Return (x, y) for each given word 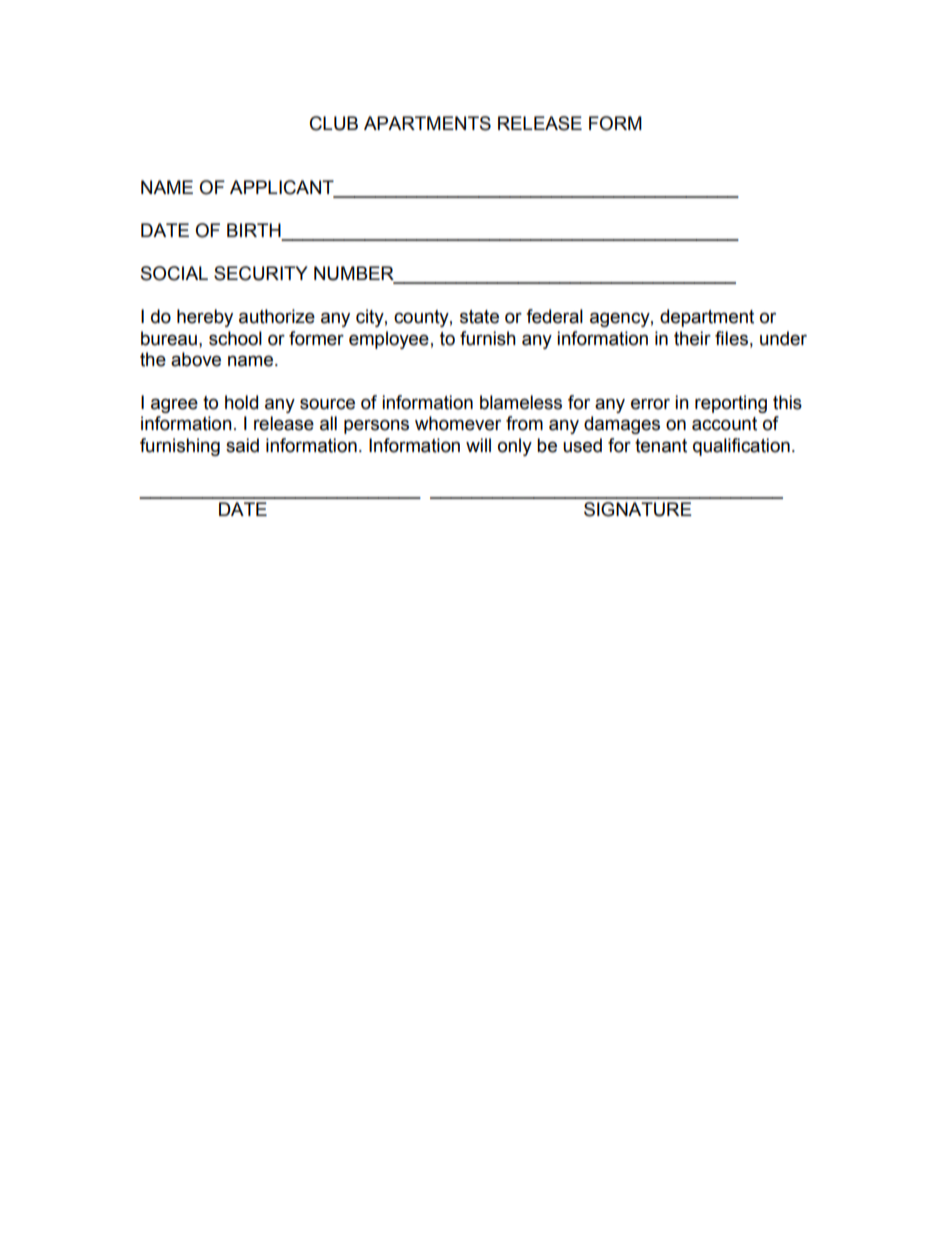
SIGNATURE (638, 509)
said (242, 445)
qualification (741, 447)
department (707, 318)
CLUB (334, 123)
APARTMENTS (427, 123)
